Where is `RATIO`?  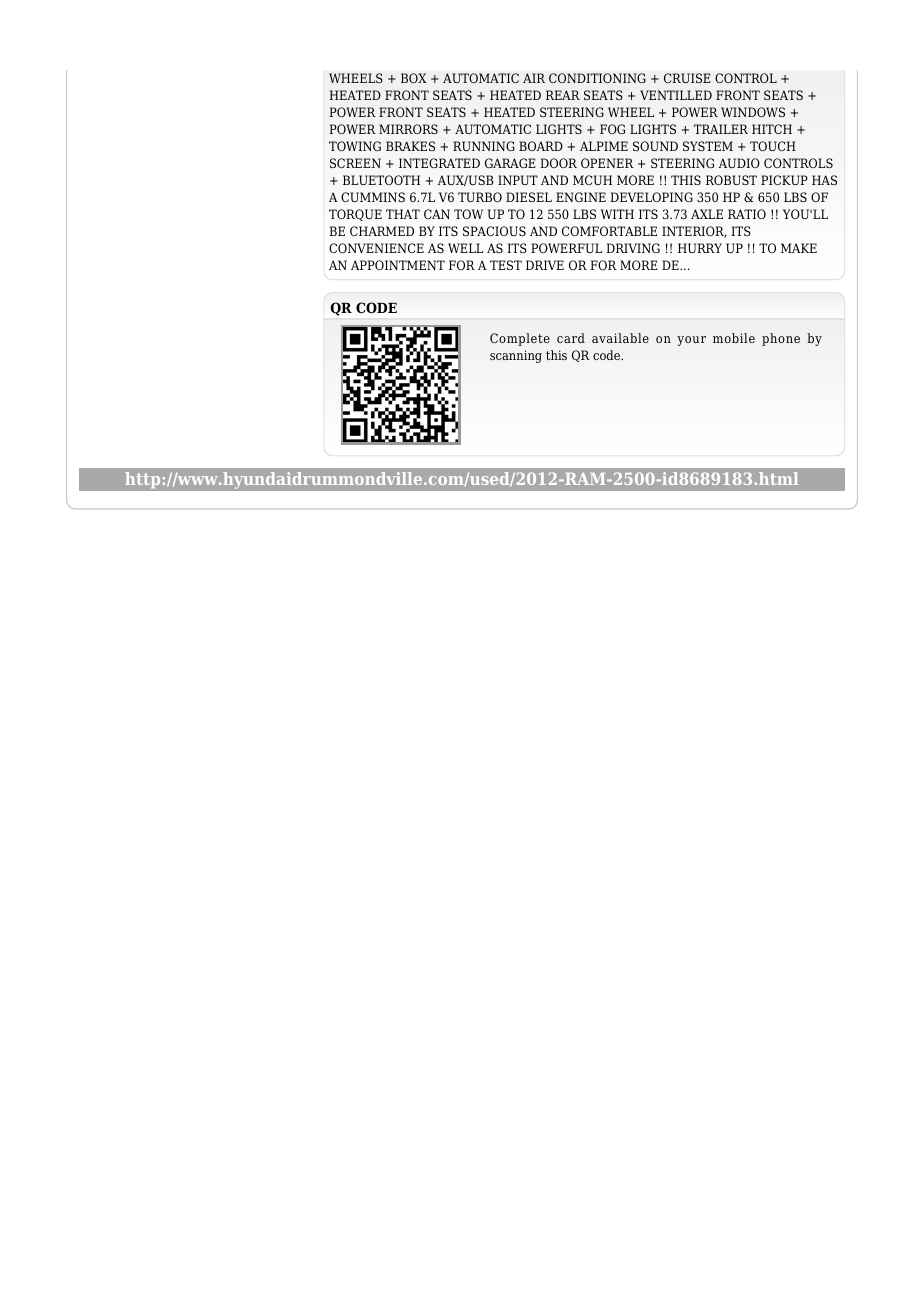
RATIO is located at coordinates (747, 214).
